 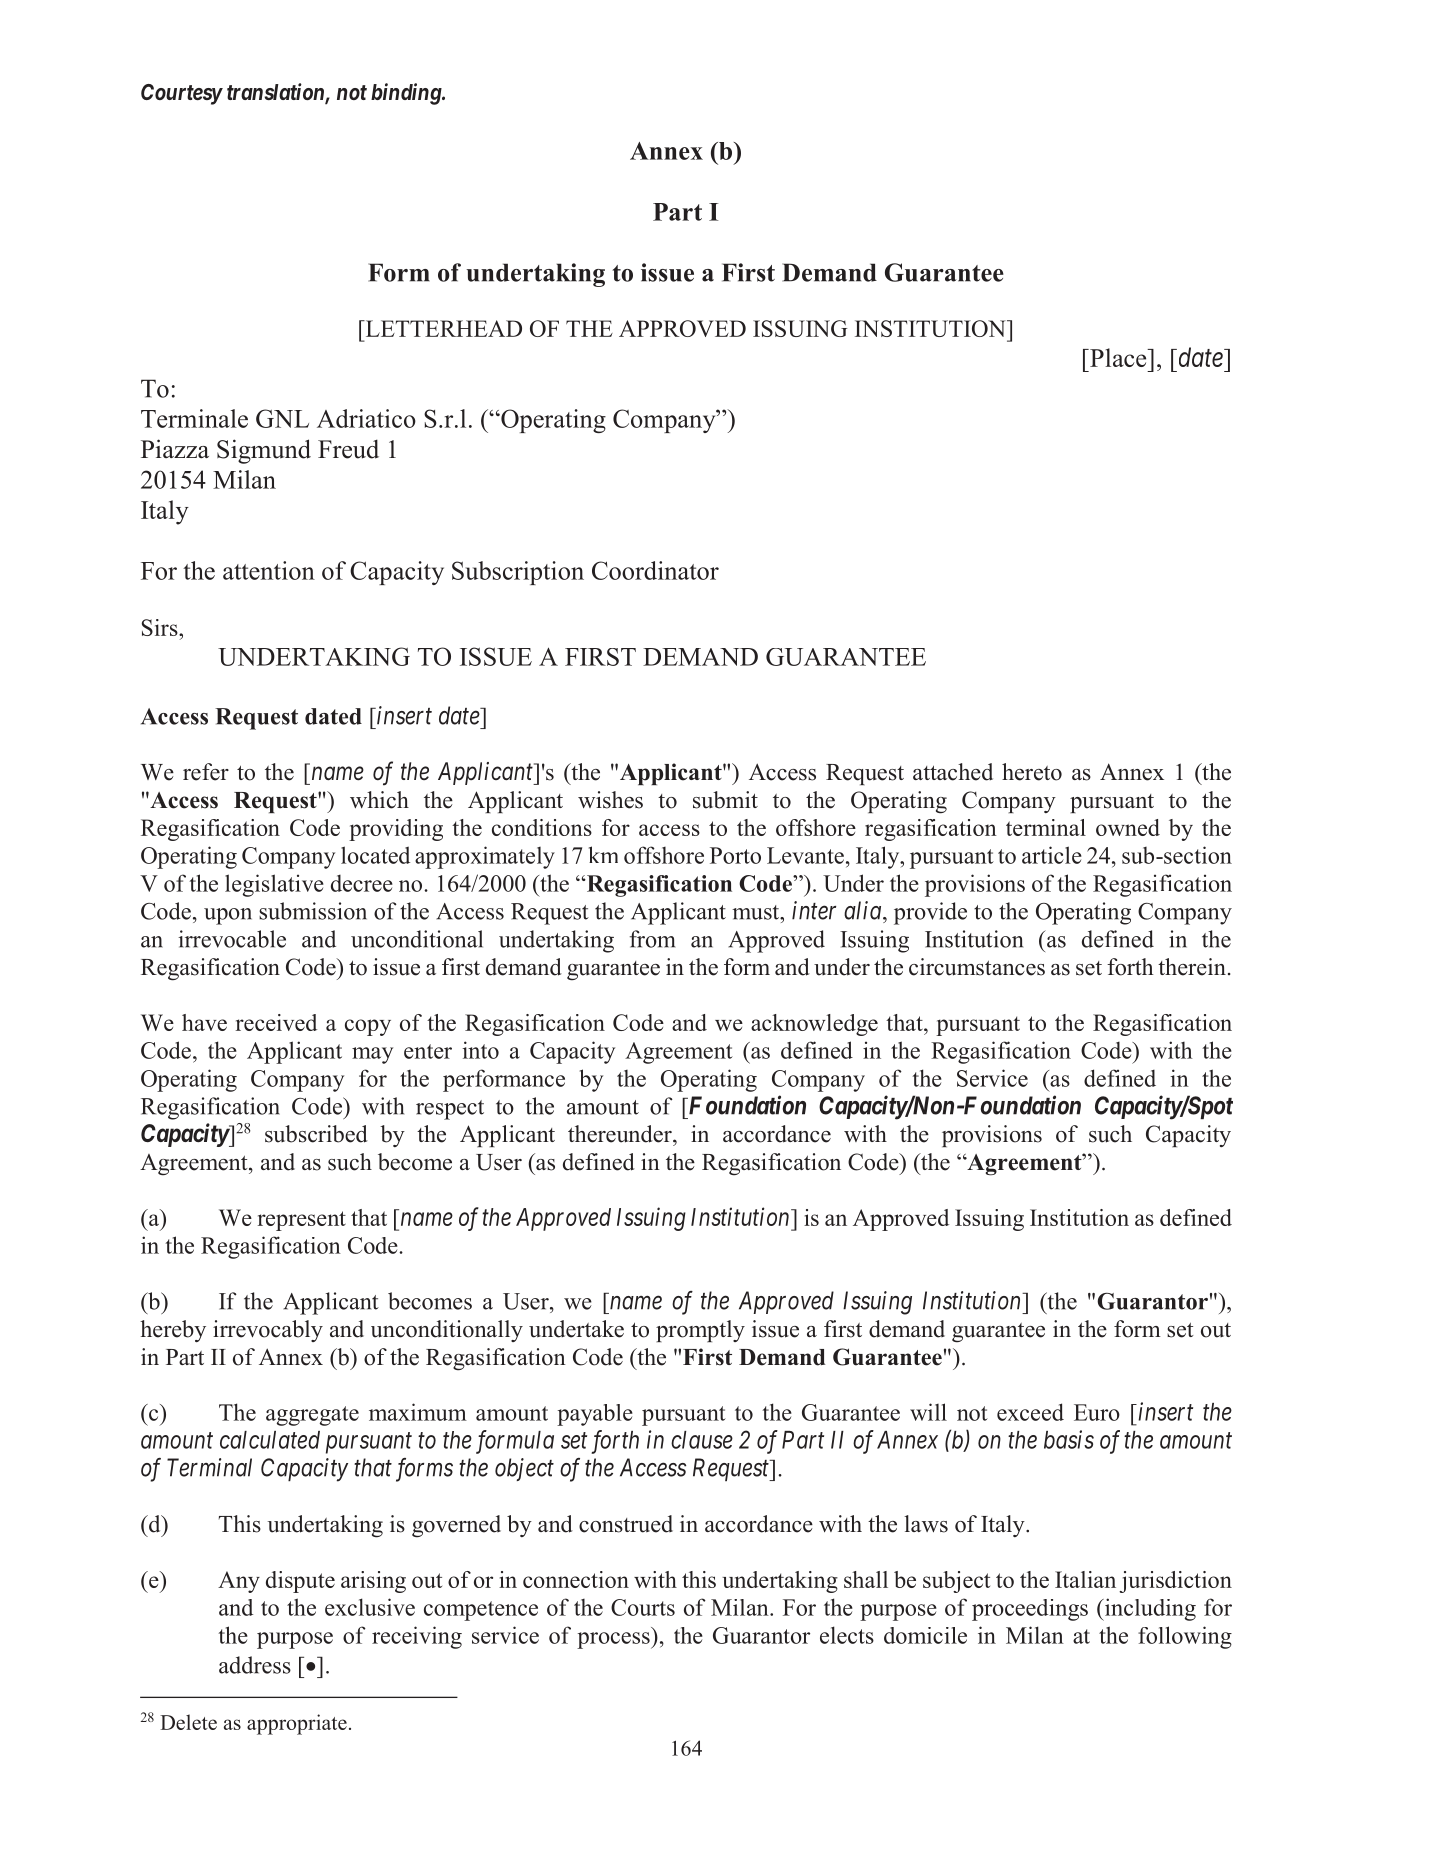 What do you see at coordinates (1052, 855) in the screenshot?
I see `article` at bounding box center [1052, 855].
